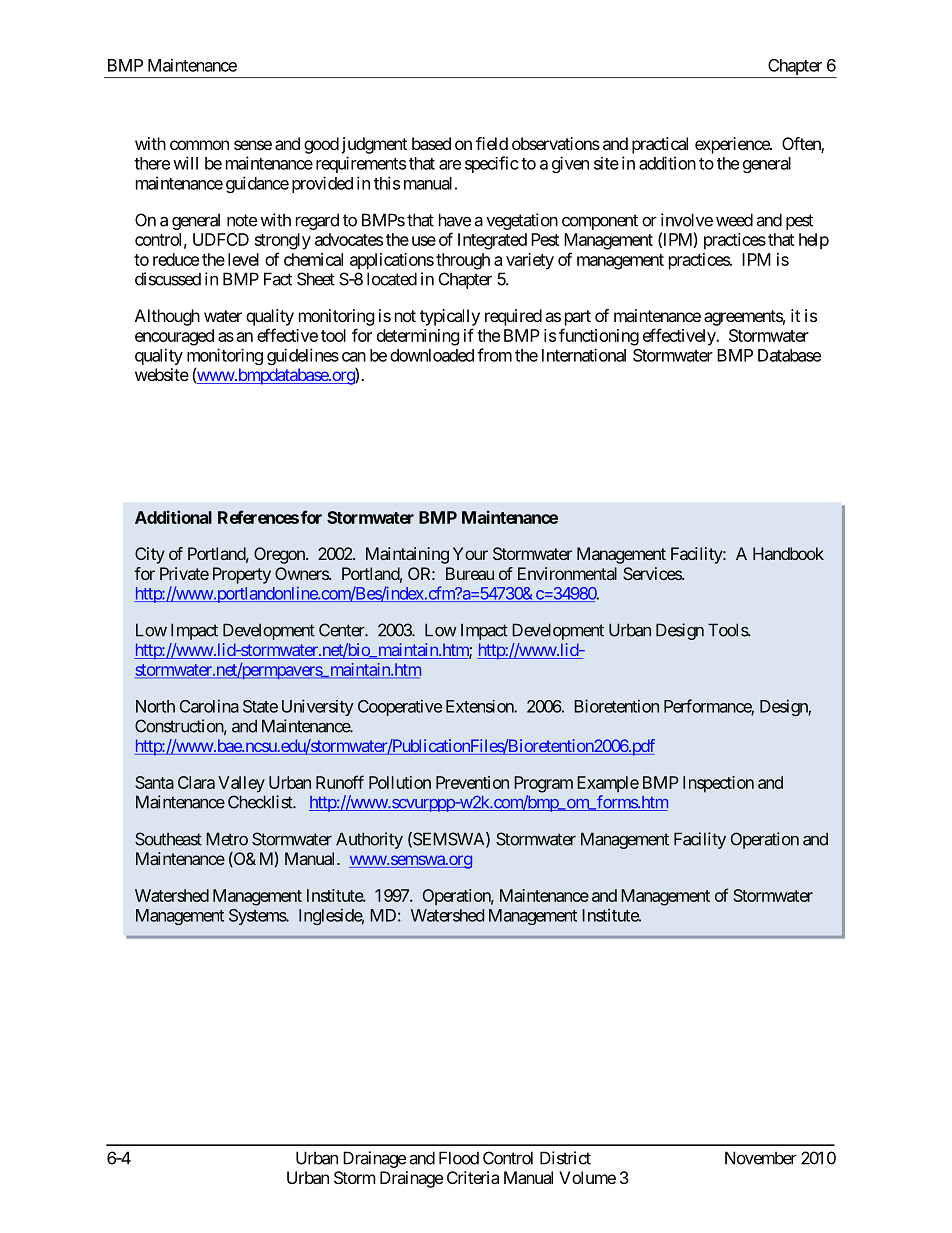  Describe the element at coordinates (450, 165) in the page. I see `are` at that location.
